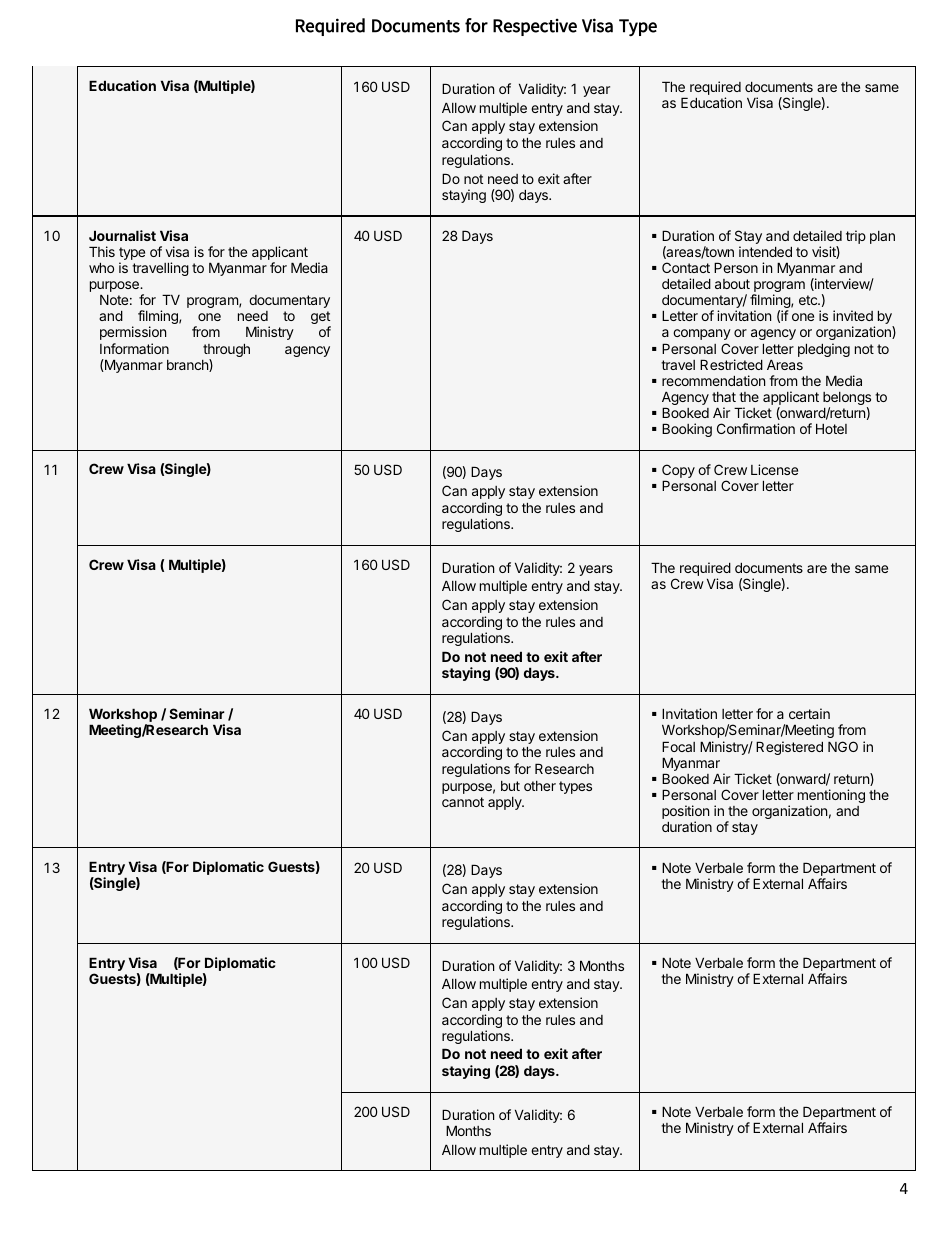  Describe the element at coordinates (535, 27) in the screenshot. I see `Respective` at that location.
